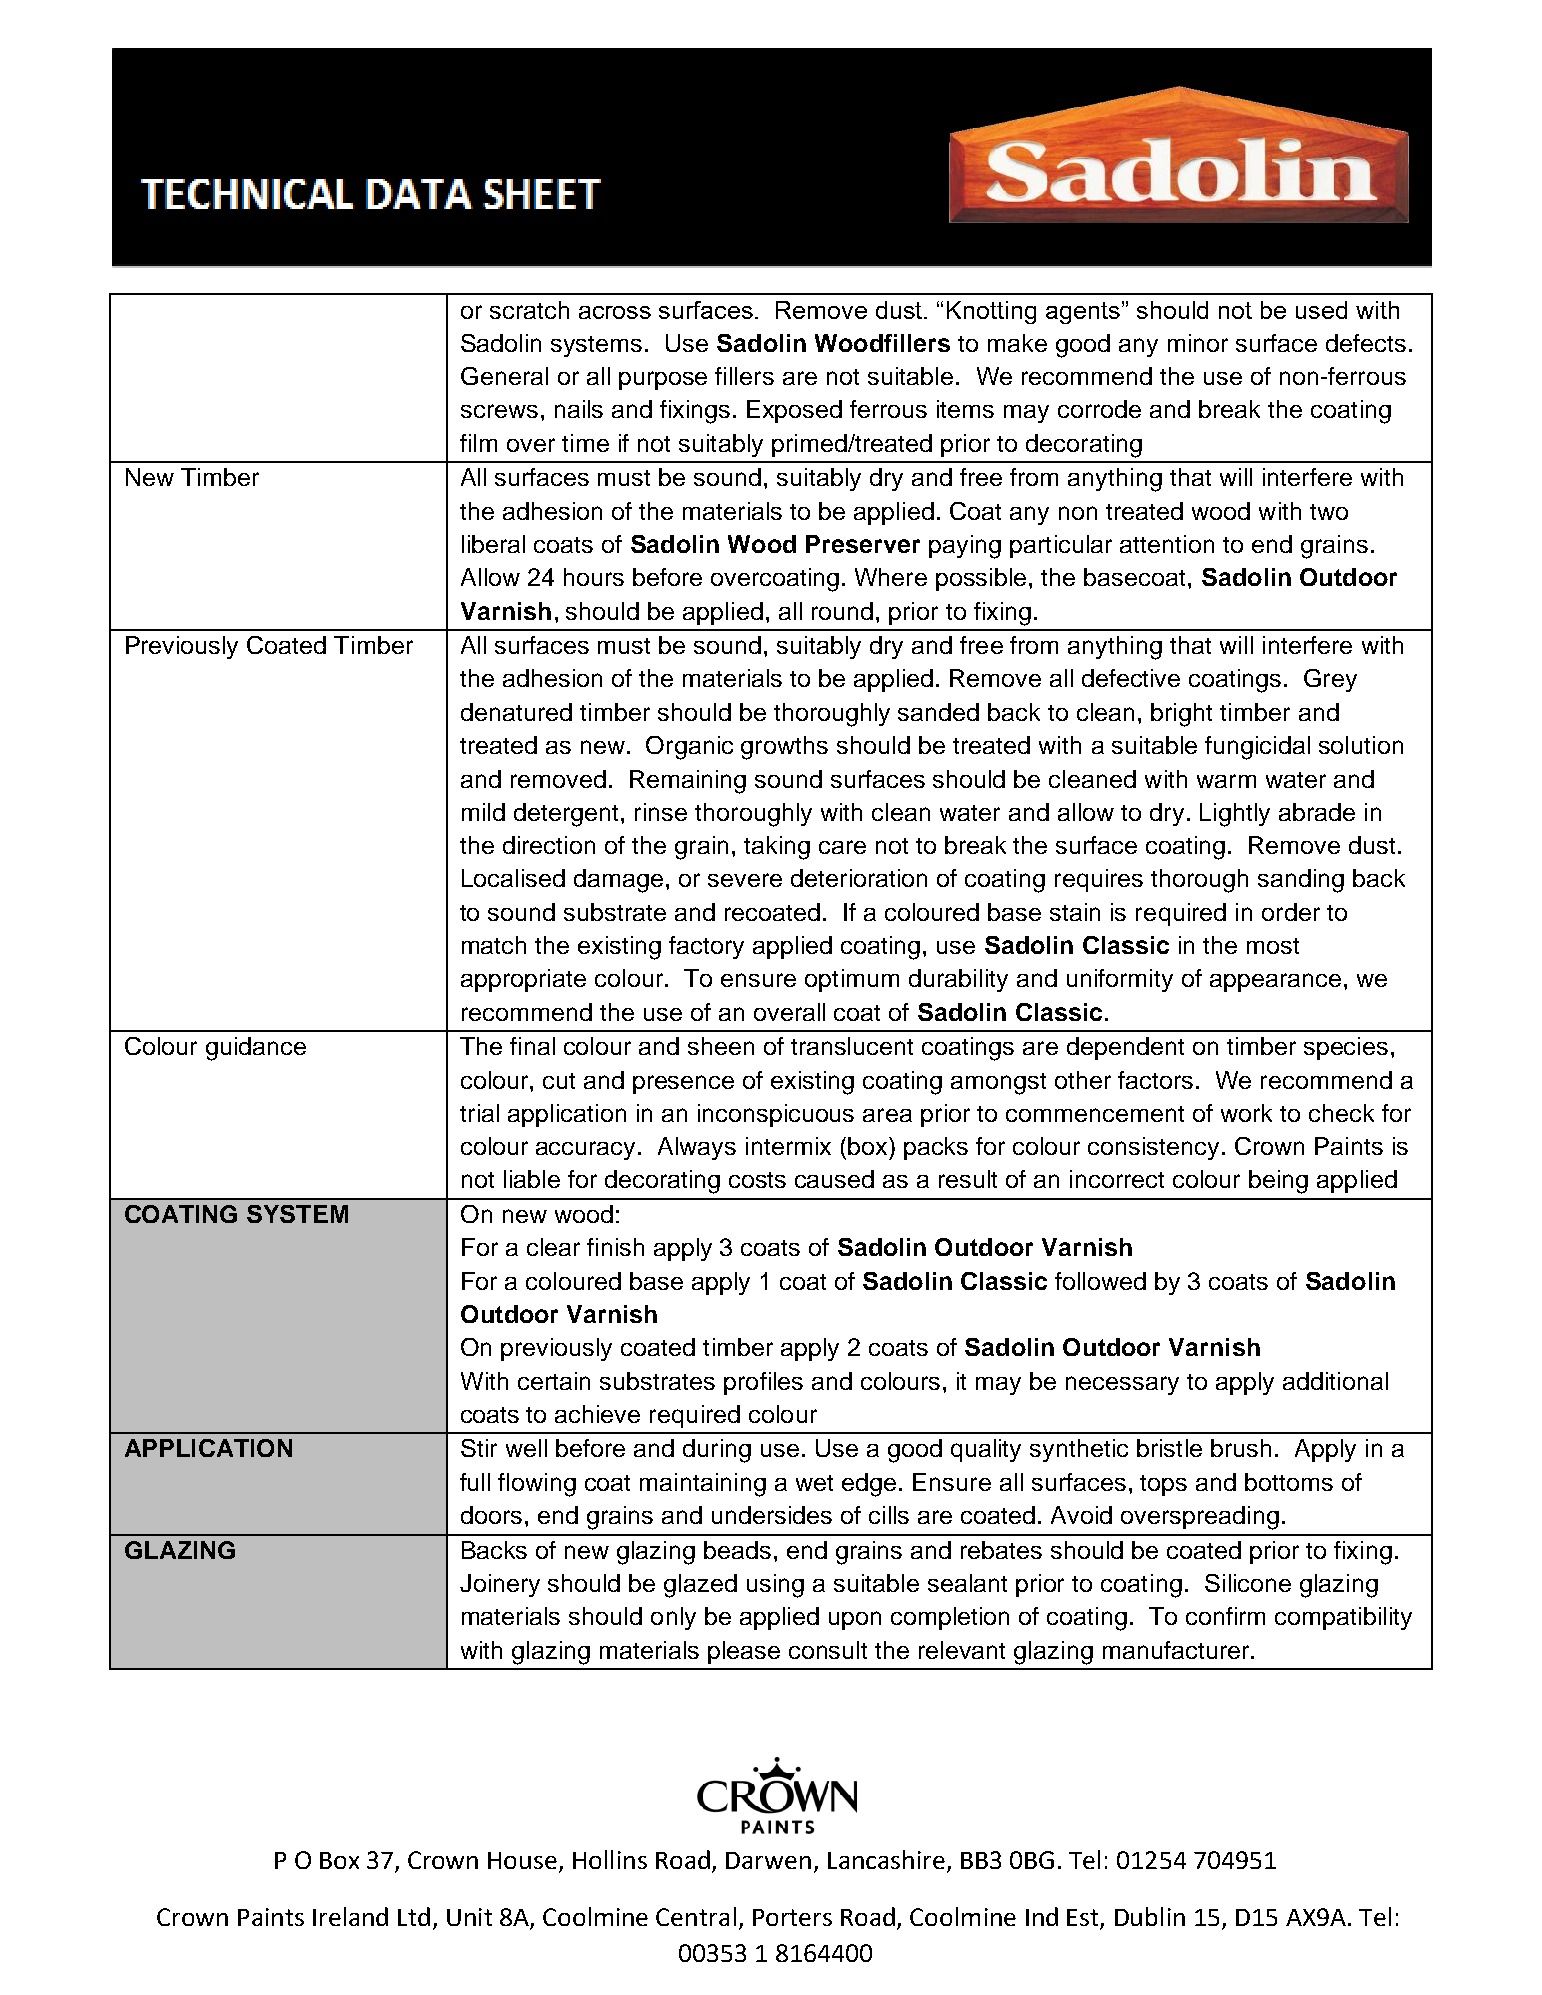 The width and height of the screenshot is (1542, 1995). Describe the element at coordinates (479, 1113) in the screenshot. I see `trial` at that location.
